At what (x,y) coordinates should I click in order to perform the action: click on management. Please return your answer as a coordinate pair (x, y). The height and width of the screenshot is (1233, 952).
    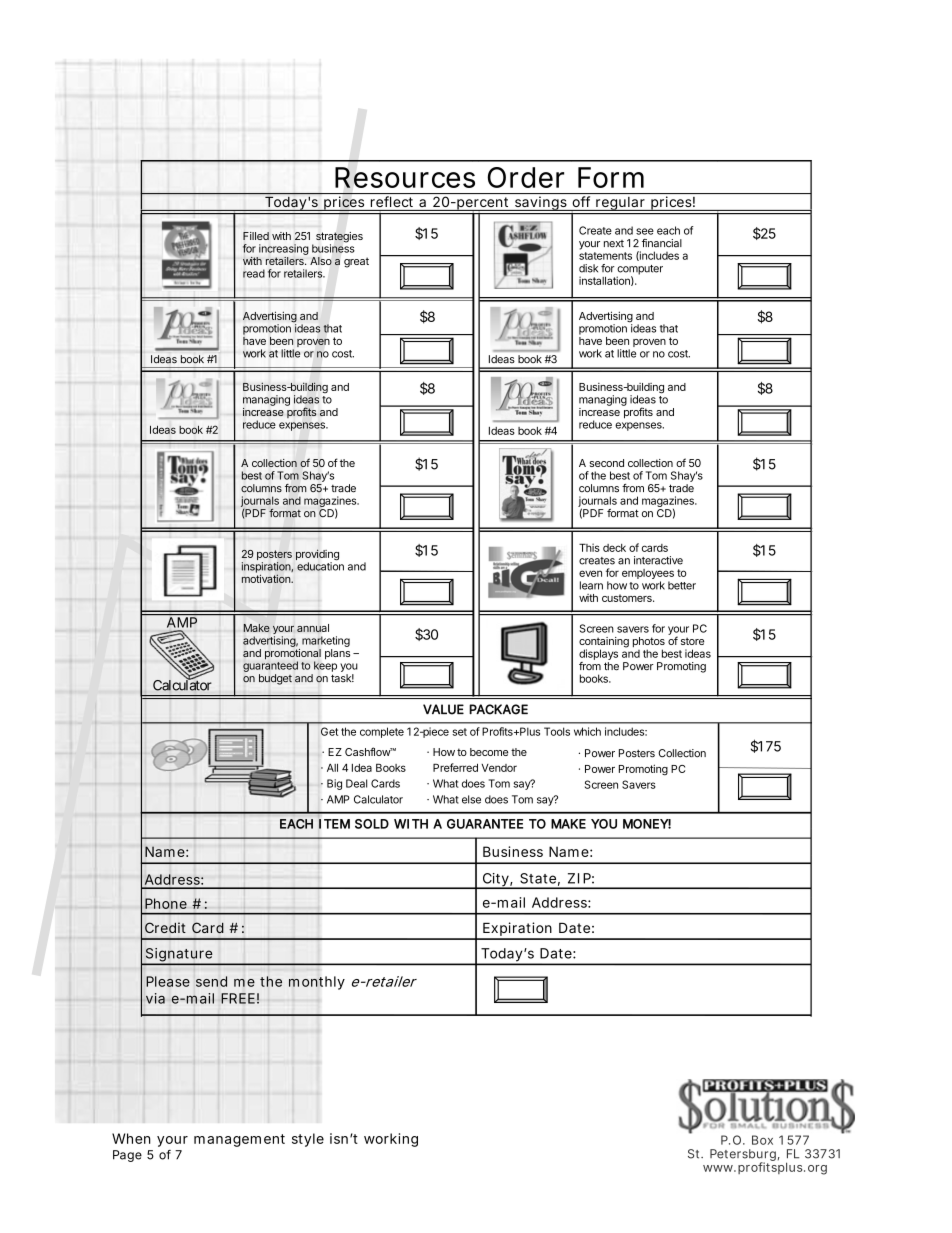
    Looking at the image, I should click on (239, 1140).
